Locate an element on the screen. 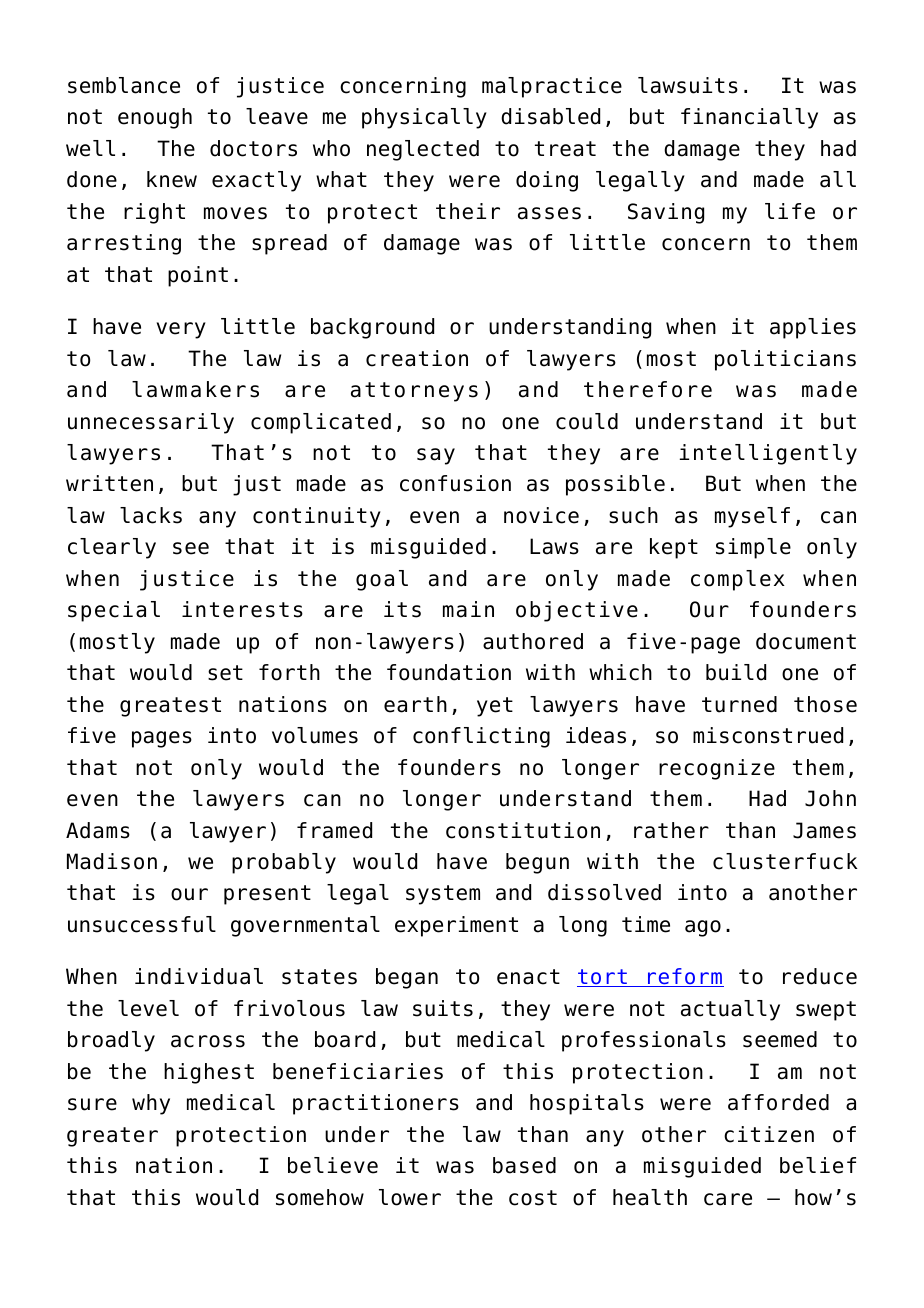 The width and height of the screenshot is (924, 1308). unnecessarily is located at coordinates (151, 423).
